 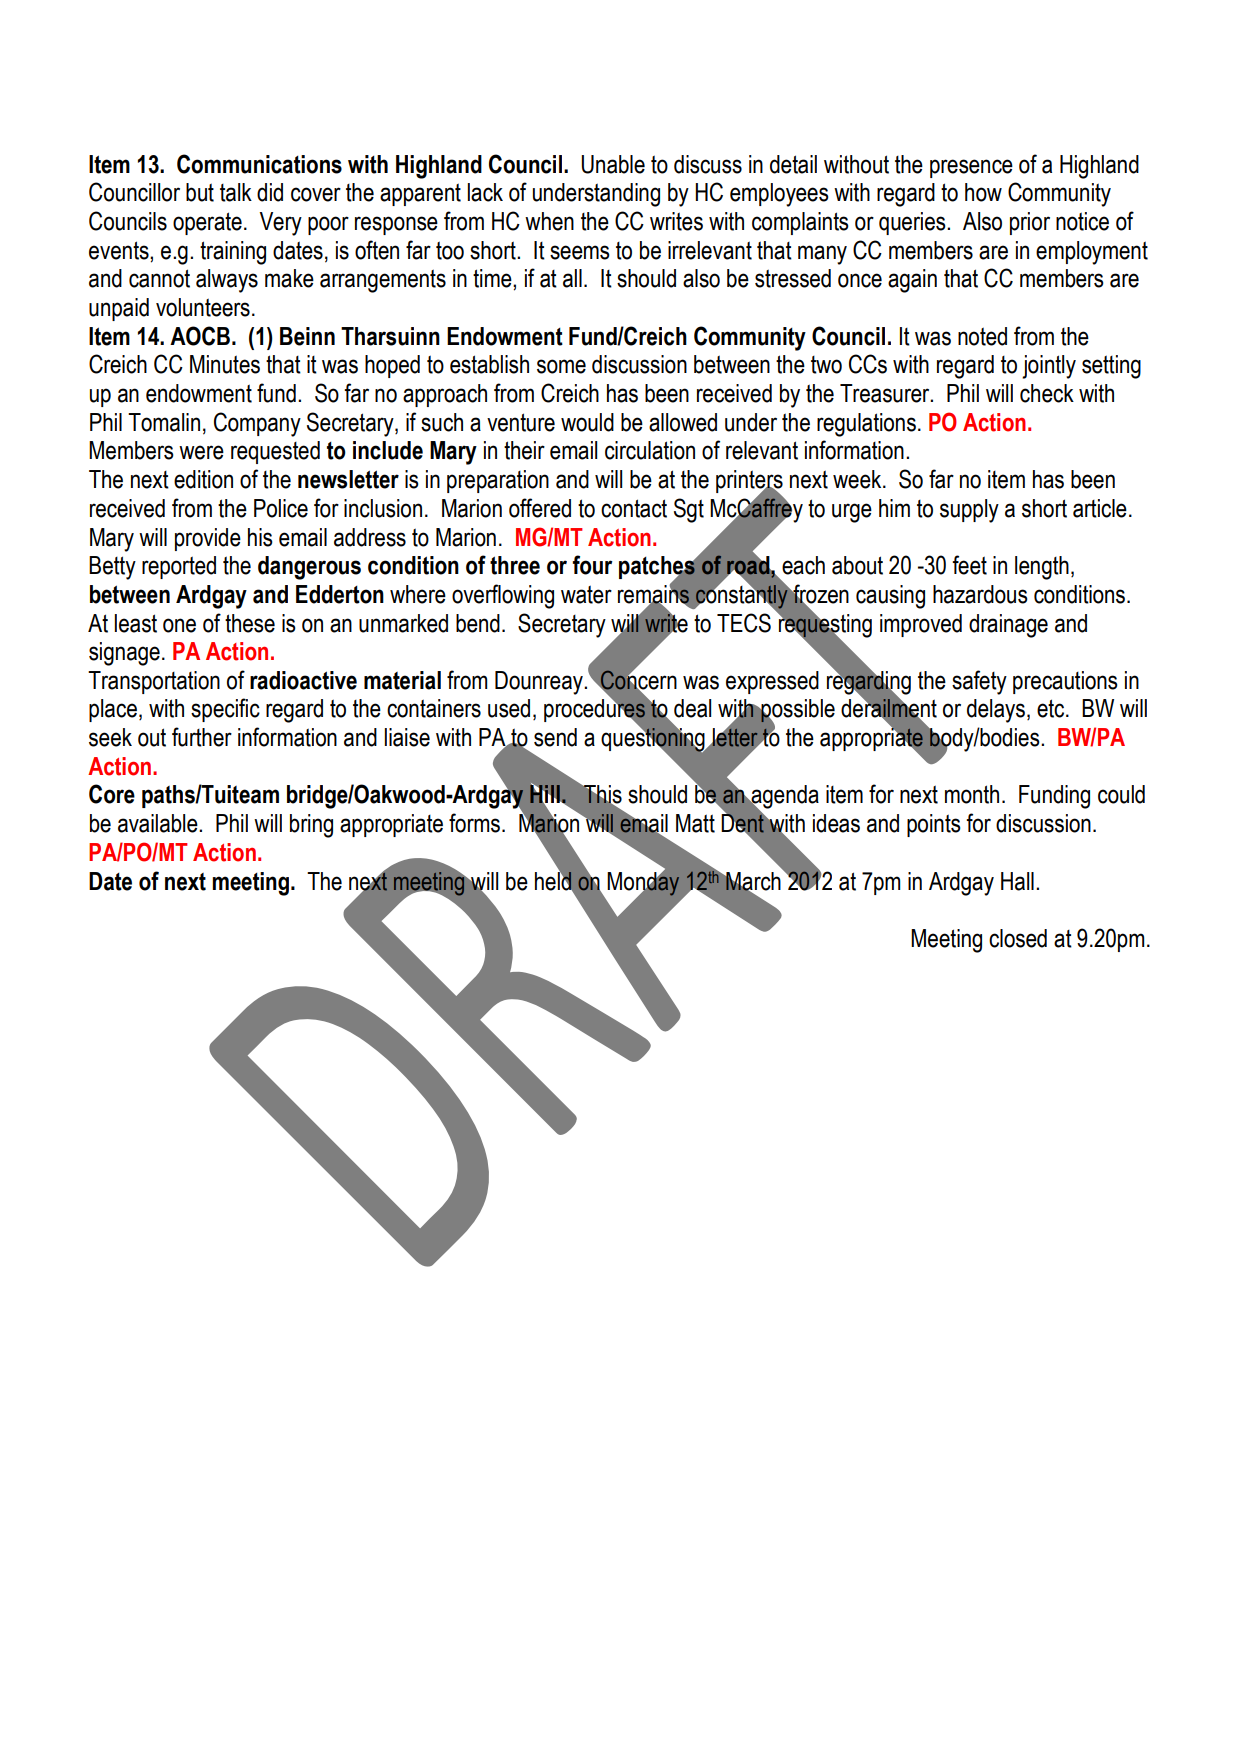 I want to click on four, so click(x=592, y=565).
